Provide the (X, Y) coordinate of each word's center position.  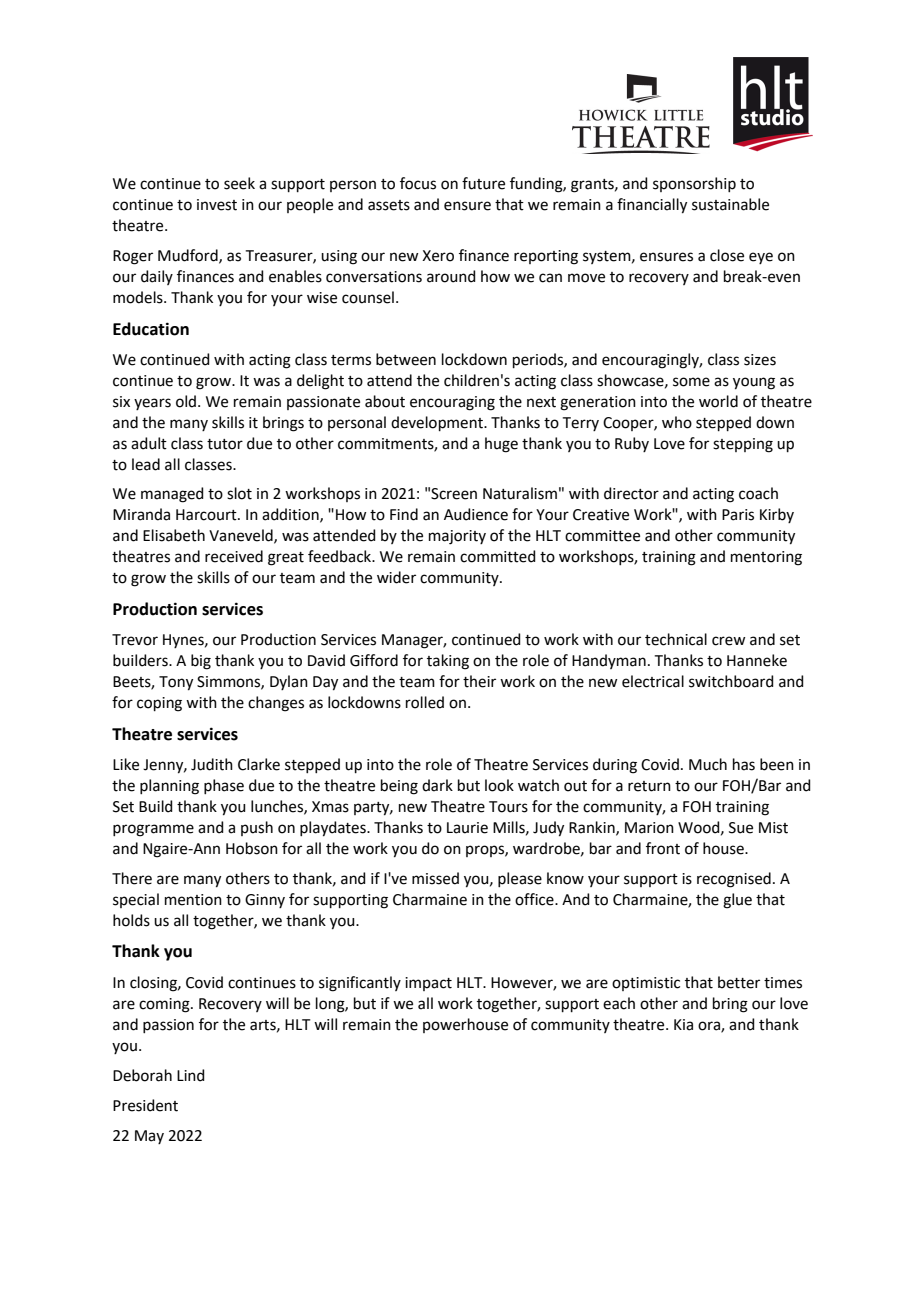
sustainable (730, 204)
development (438, 423)
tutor (225, 444)
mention (193, 900)
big (201, 662)
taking (448, 662)
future (483, 183)
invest (217, 205)
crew (728, 641)
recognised (734, 880)
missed (435, 878)
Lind (191, 1075)
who (677, 422)
